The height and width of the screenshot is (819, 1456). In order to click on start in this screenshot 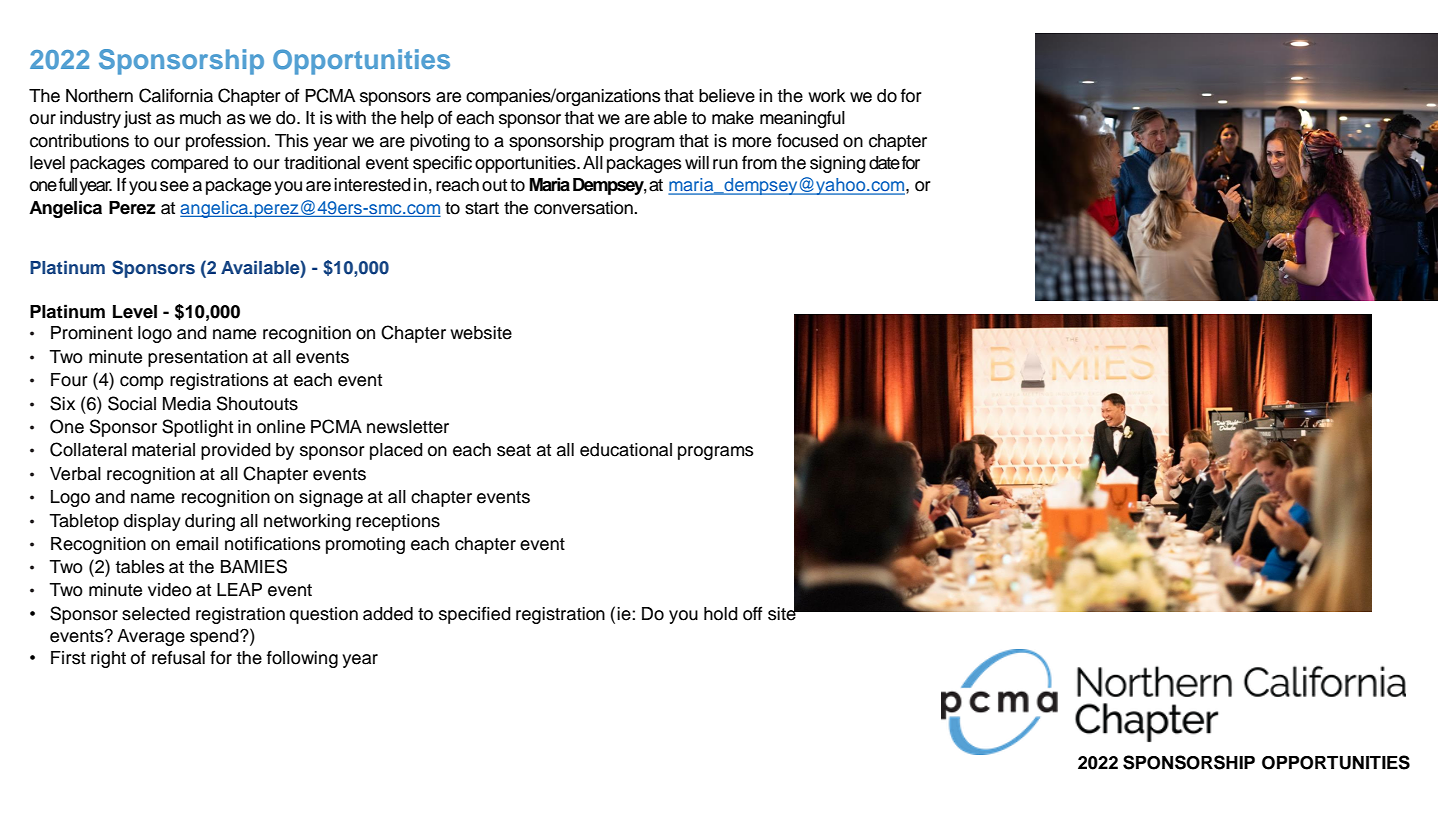, I will do `click(482, 208)`.
